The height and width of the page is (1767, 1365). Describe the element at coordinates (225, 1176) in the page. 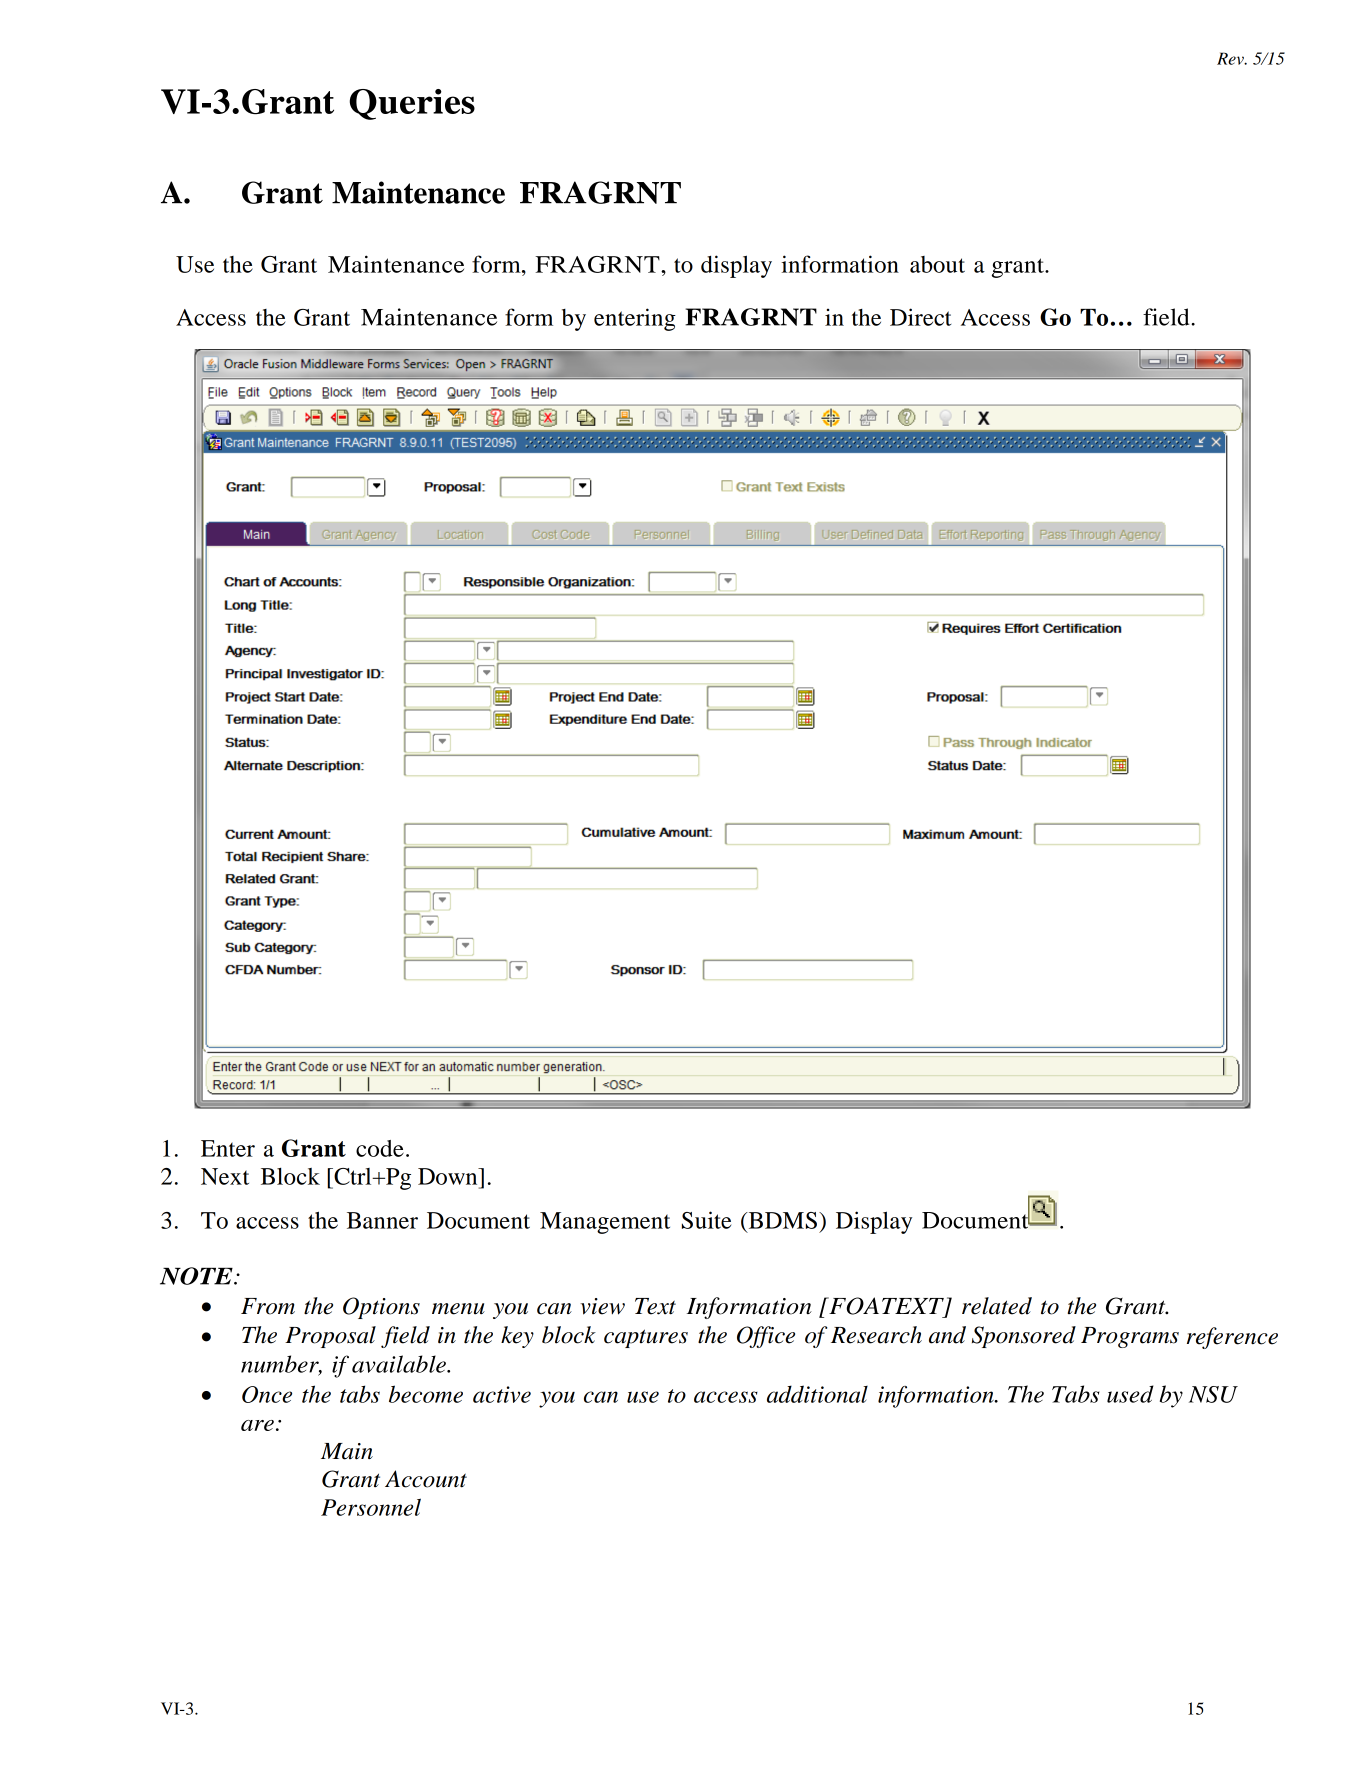

I see `Next` at that location.
